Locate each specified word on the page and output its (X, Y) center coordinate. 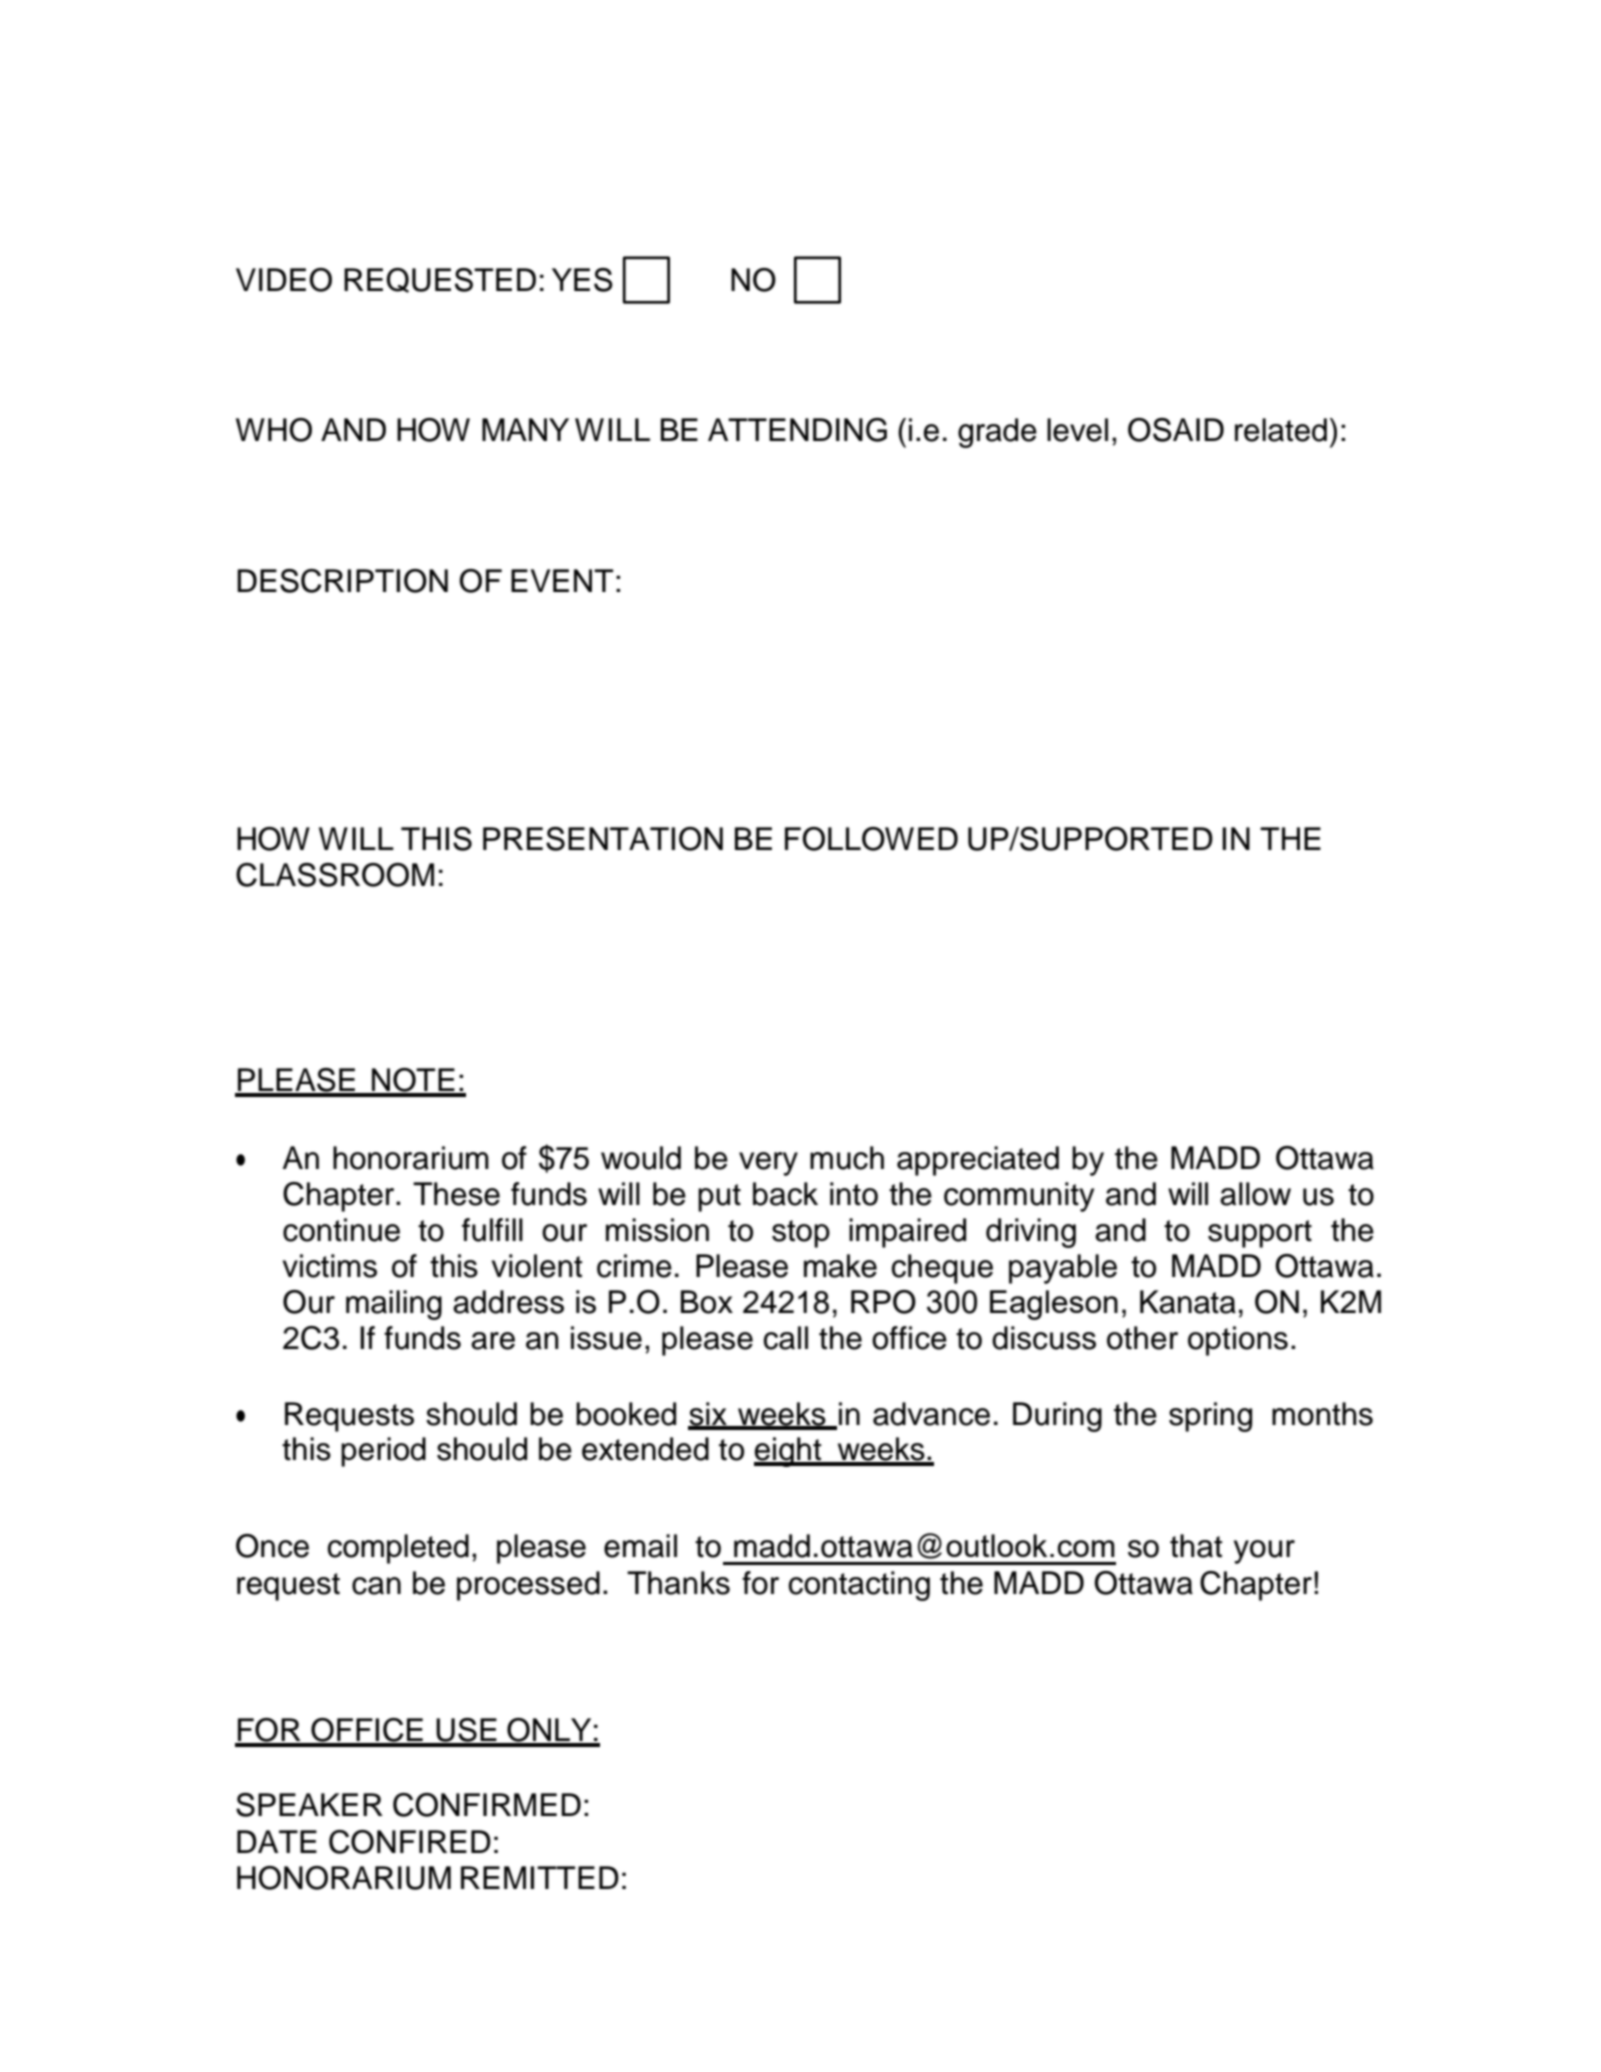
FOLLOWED (871, 839)
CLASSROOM (335, 875)
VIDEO (284, 280)
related (1281, 430)
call (785, 1338)
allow (1255, 1194)
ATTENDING (797, 430)
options (1238, 1341)
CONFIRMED (487, 1805)
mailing (394, 1305)
